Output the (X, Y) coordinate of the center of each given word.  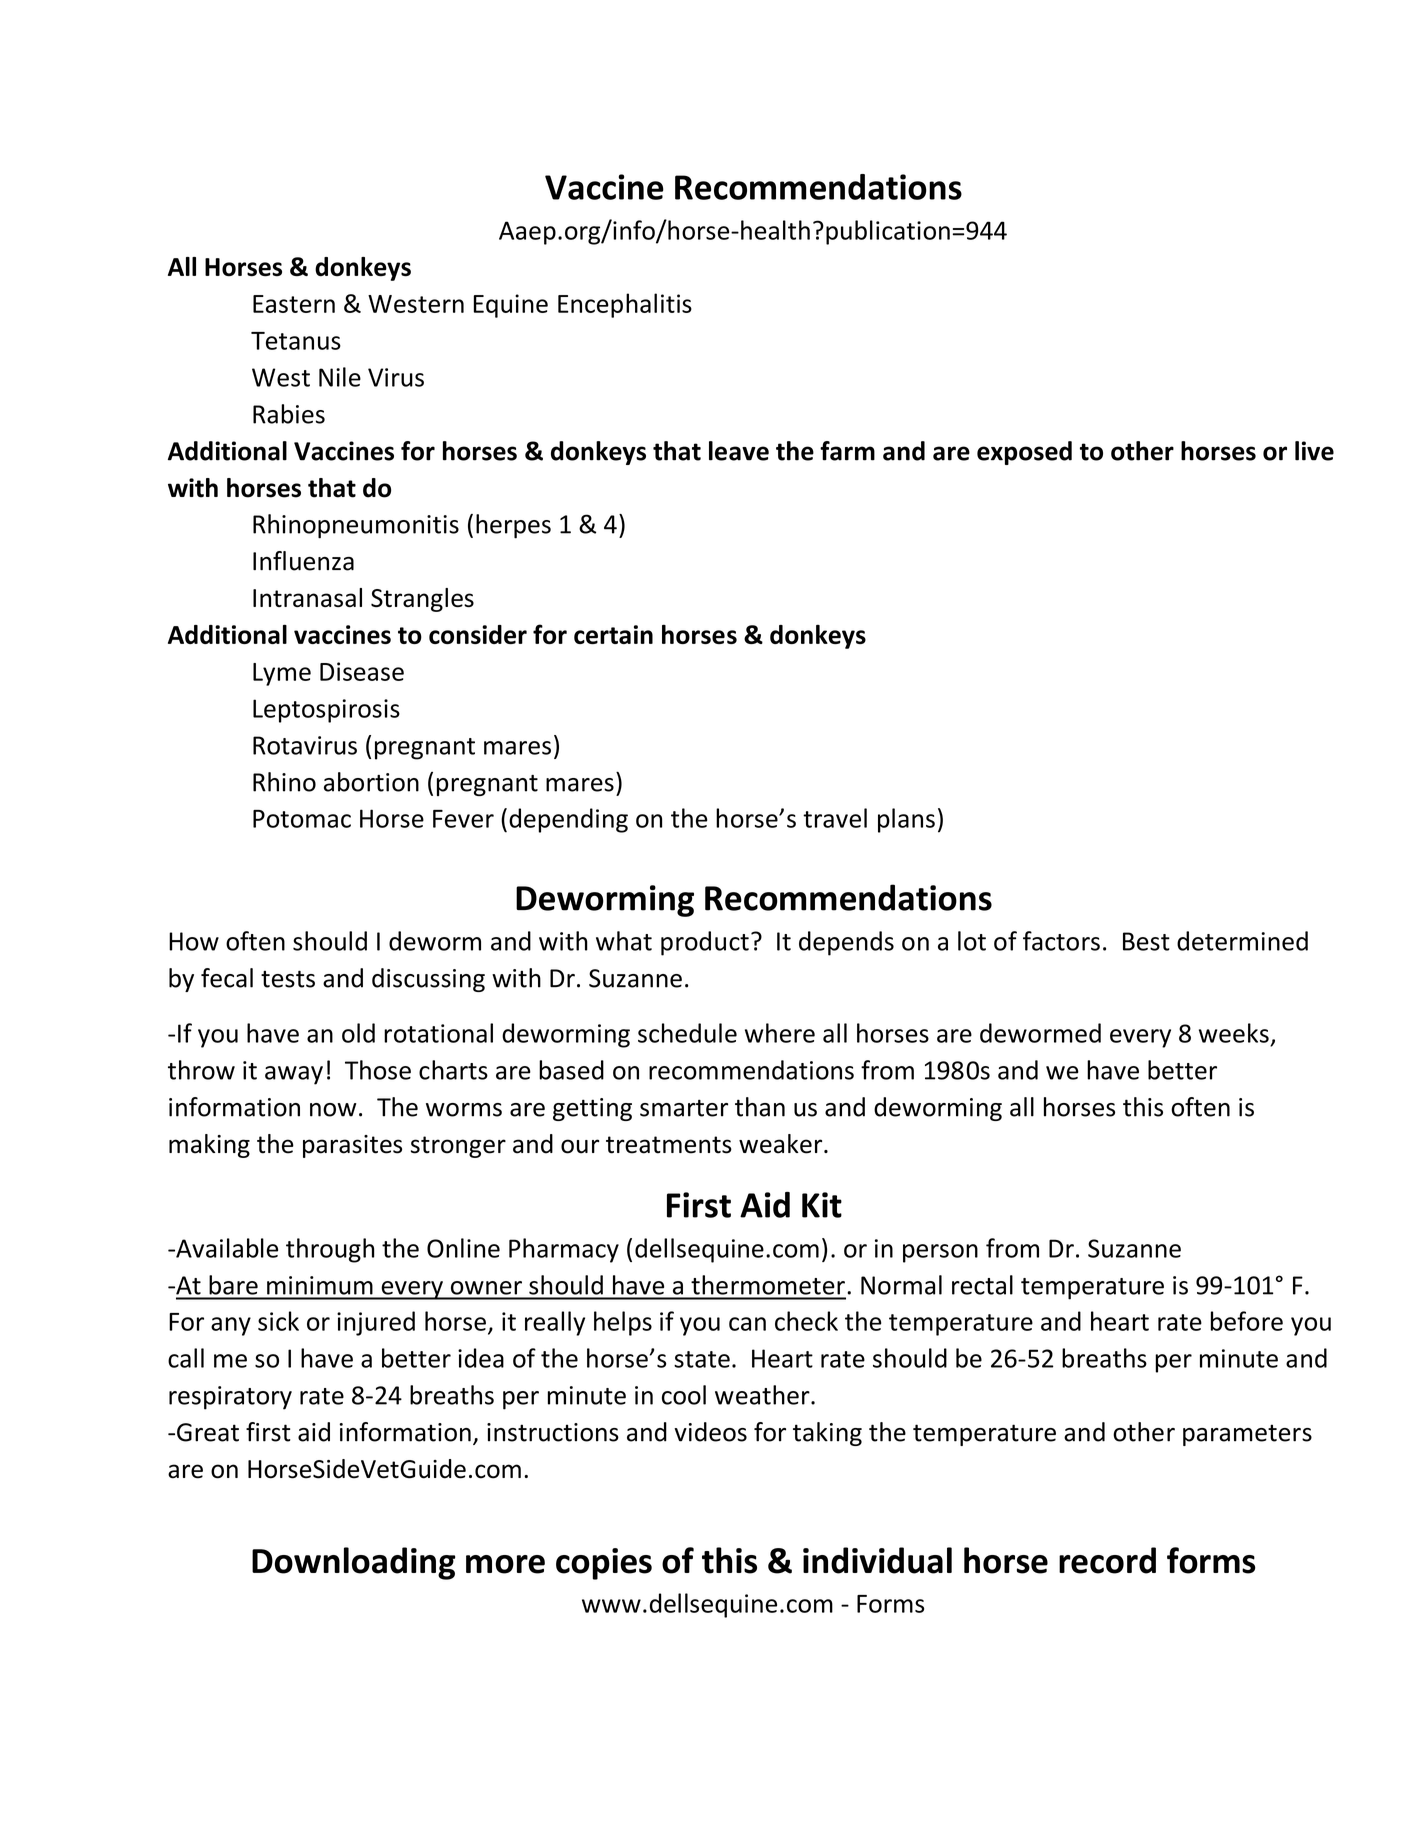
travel (835, 818)
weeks (1234, 1033)
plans (906, 820)
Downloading (353, 1563)
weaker (782, 1144)
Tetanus (296, 341)
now (333, 1110)
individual (877, 1560)
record (1107, 1560)
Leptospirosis (326, 711)
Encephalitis (625, 305)
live (1314, 451)
